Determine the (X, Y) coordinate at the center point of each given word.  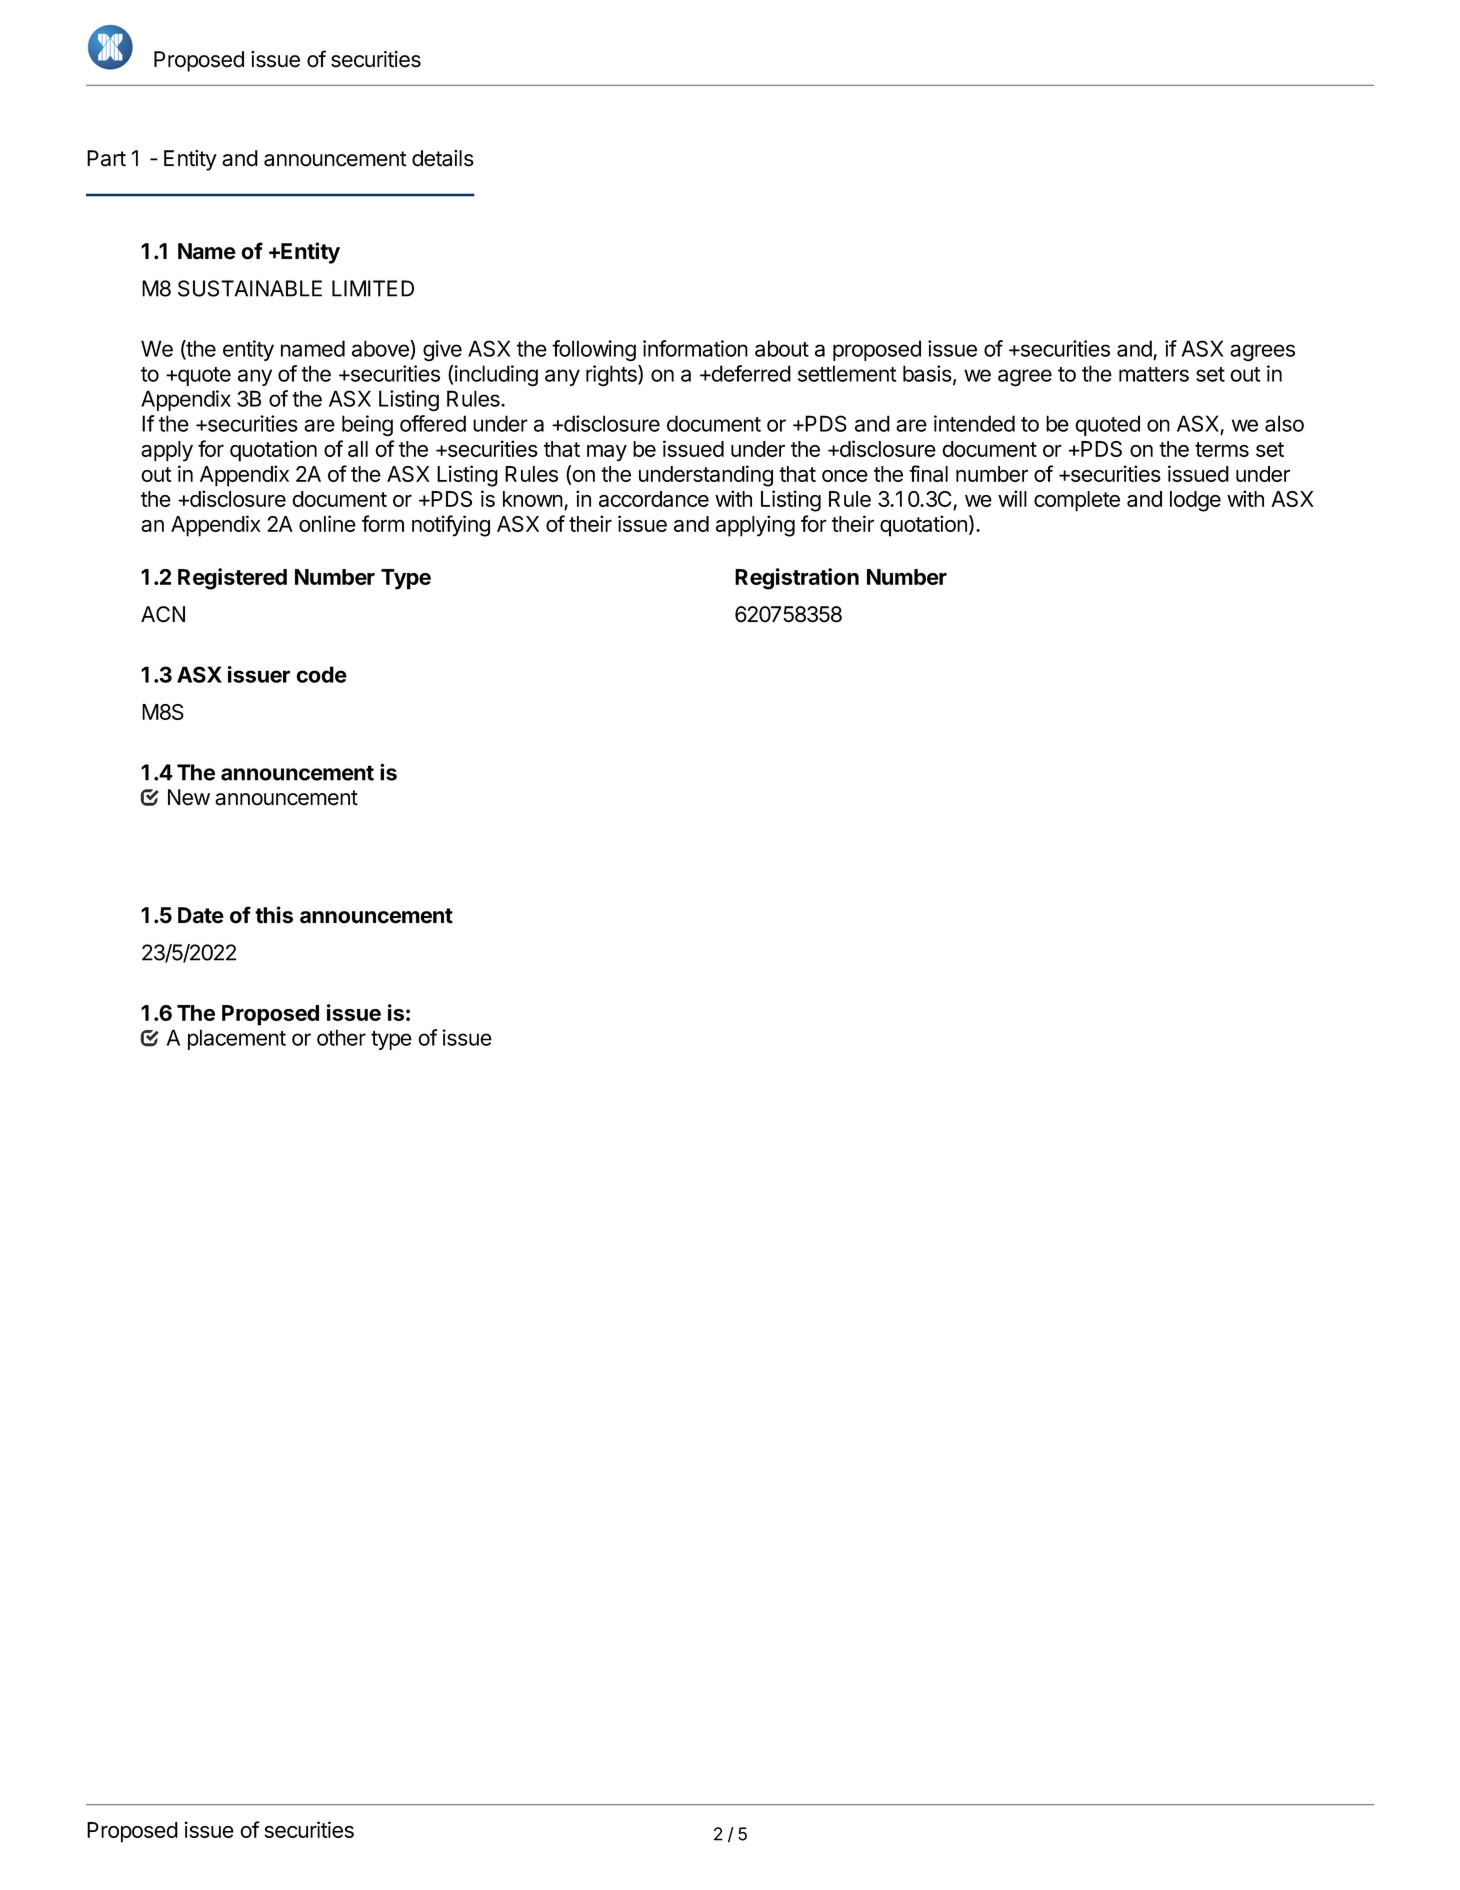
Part (106, 158)
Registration (797, 579)
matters (1154, 374)
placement (237, 1039)
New (189, 797)
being (367, 426)
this (274, 915)
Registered (232, 579)
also (1284, 423)
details (443, 158)
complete (1077, 501)
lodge (1195, 501)
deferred (750, 373)
